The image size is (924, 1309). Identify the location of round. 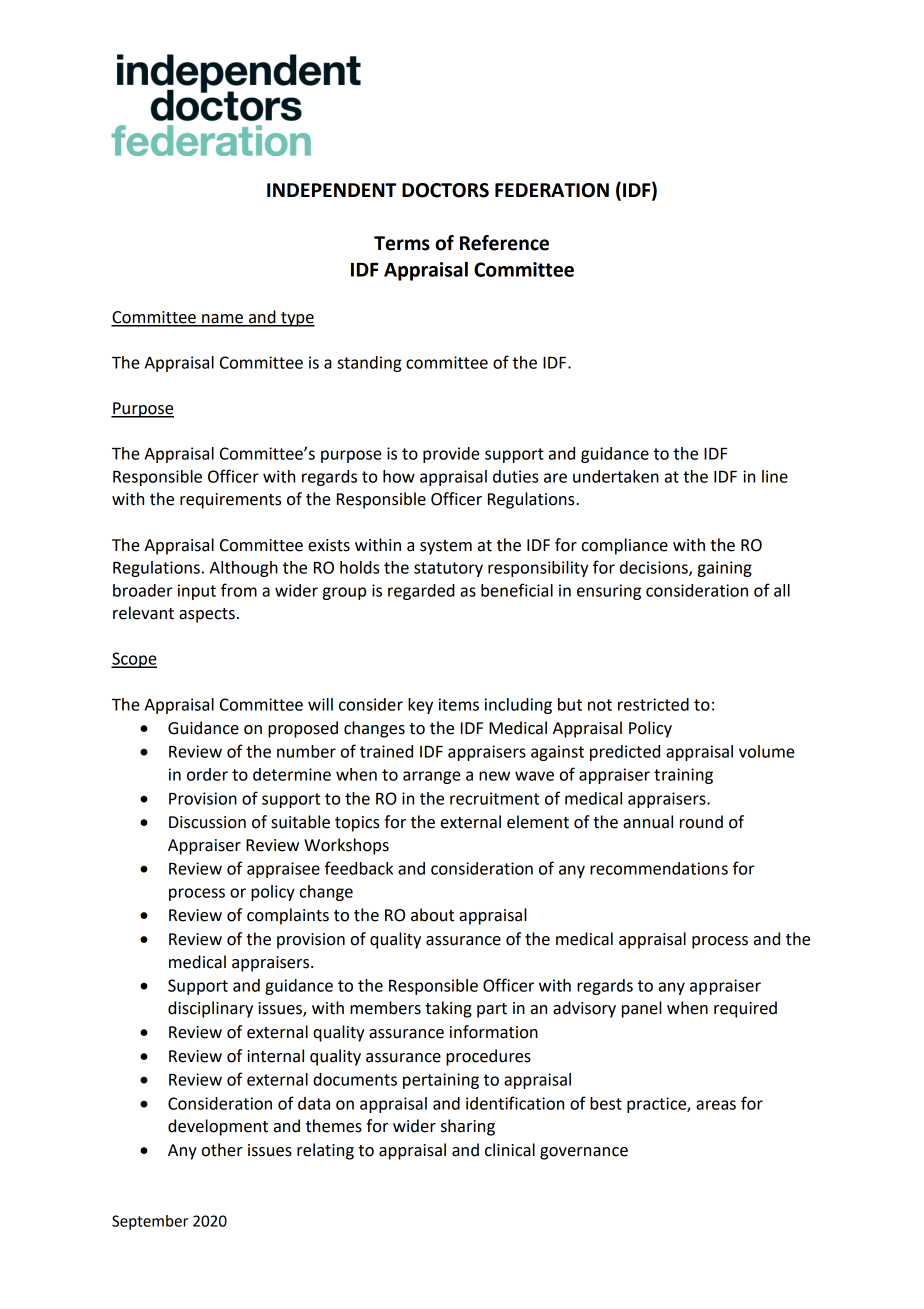
(701, 822).
